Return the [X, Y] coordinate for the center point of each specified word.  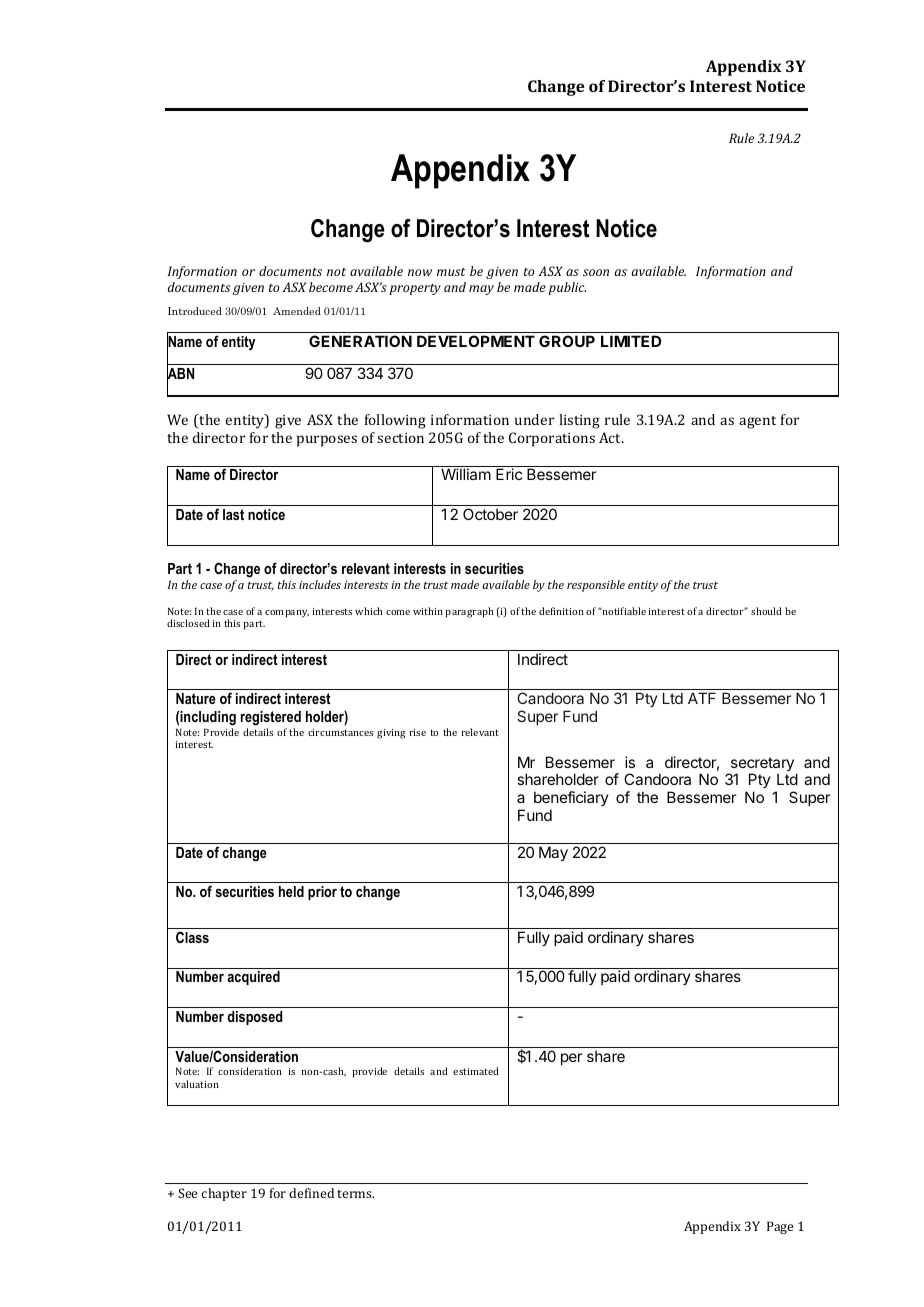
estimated [476, 1071]
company [287, 614]
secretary [761, 765]
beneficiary [571, 800]
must [451, 272]
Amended [297, 311]
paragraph [469, 612]
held [291, 891]
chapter [224, 1194]
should [766, 611]
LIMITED [631, 341]
